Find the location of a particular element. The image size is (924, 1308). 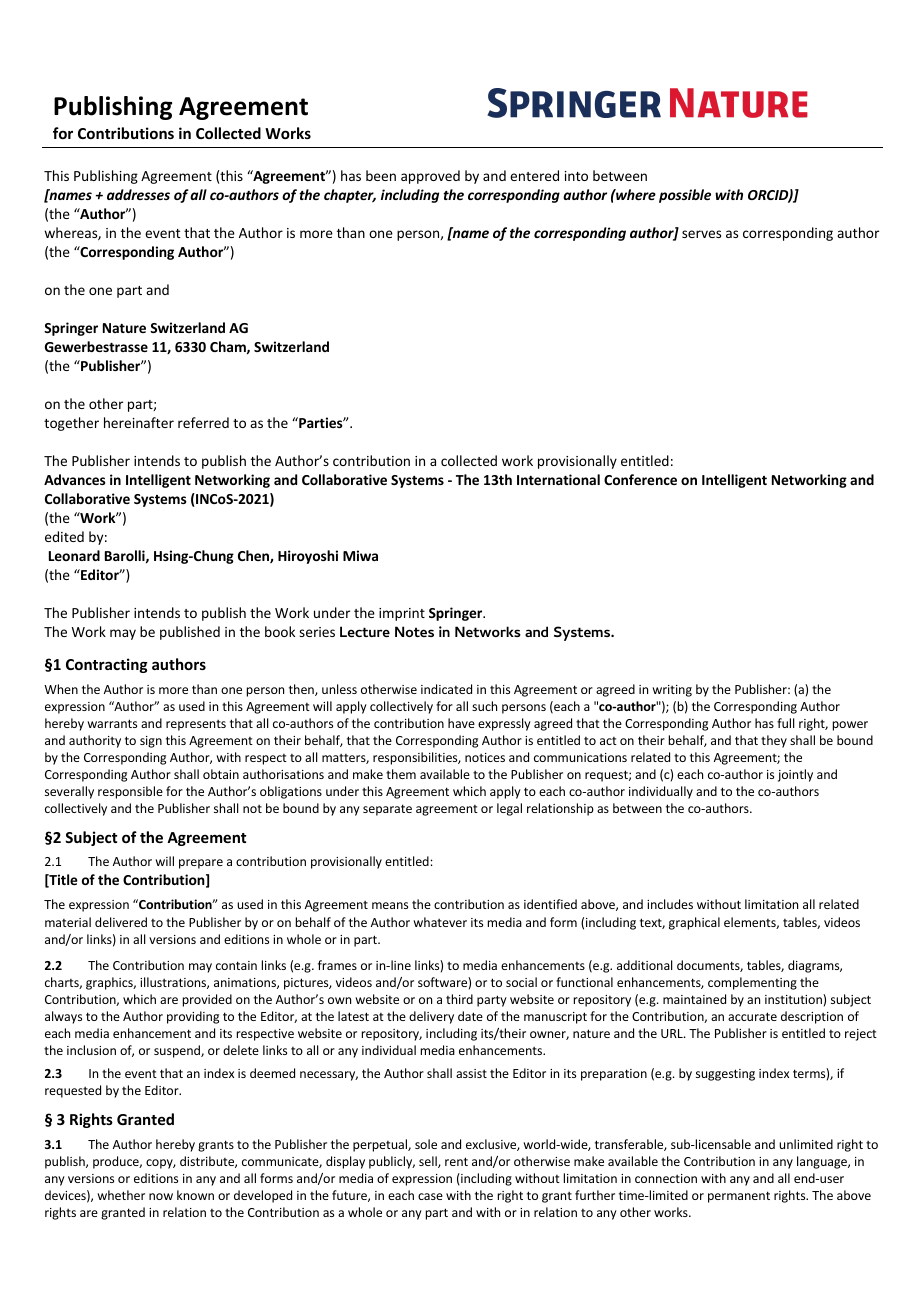

prepare is located at coordinates (201, 864).
